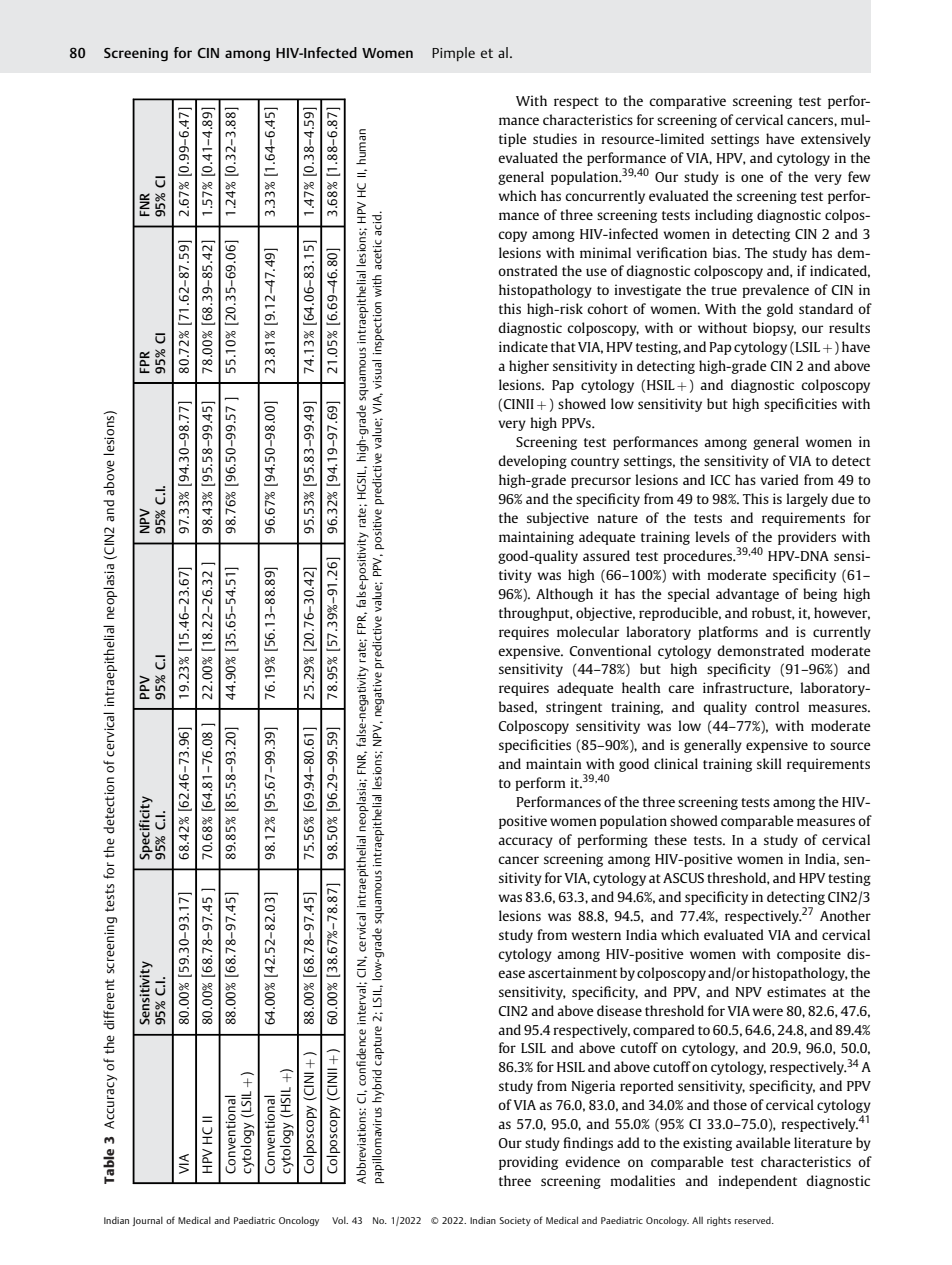  Describe the element at coordinates (780, 310) in the document. I see `gold` at that location.
